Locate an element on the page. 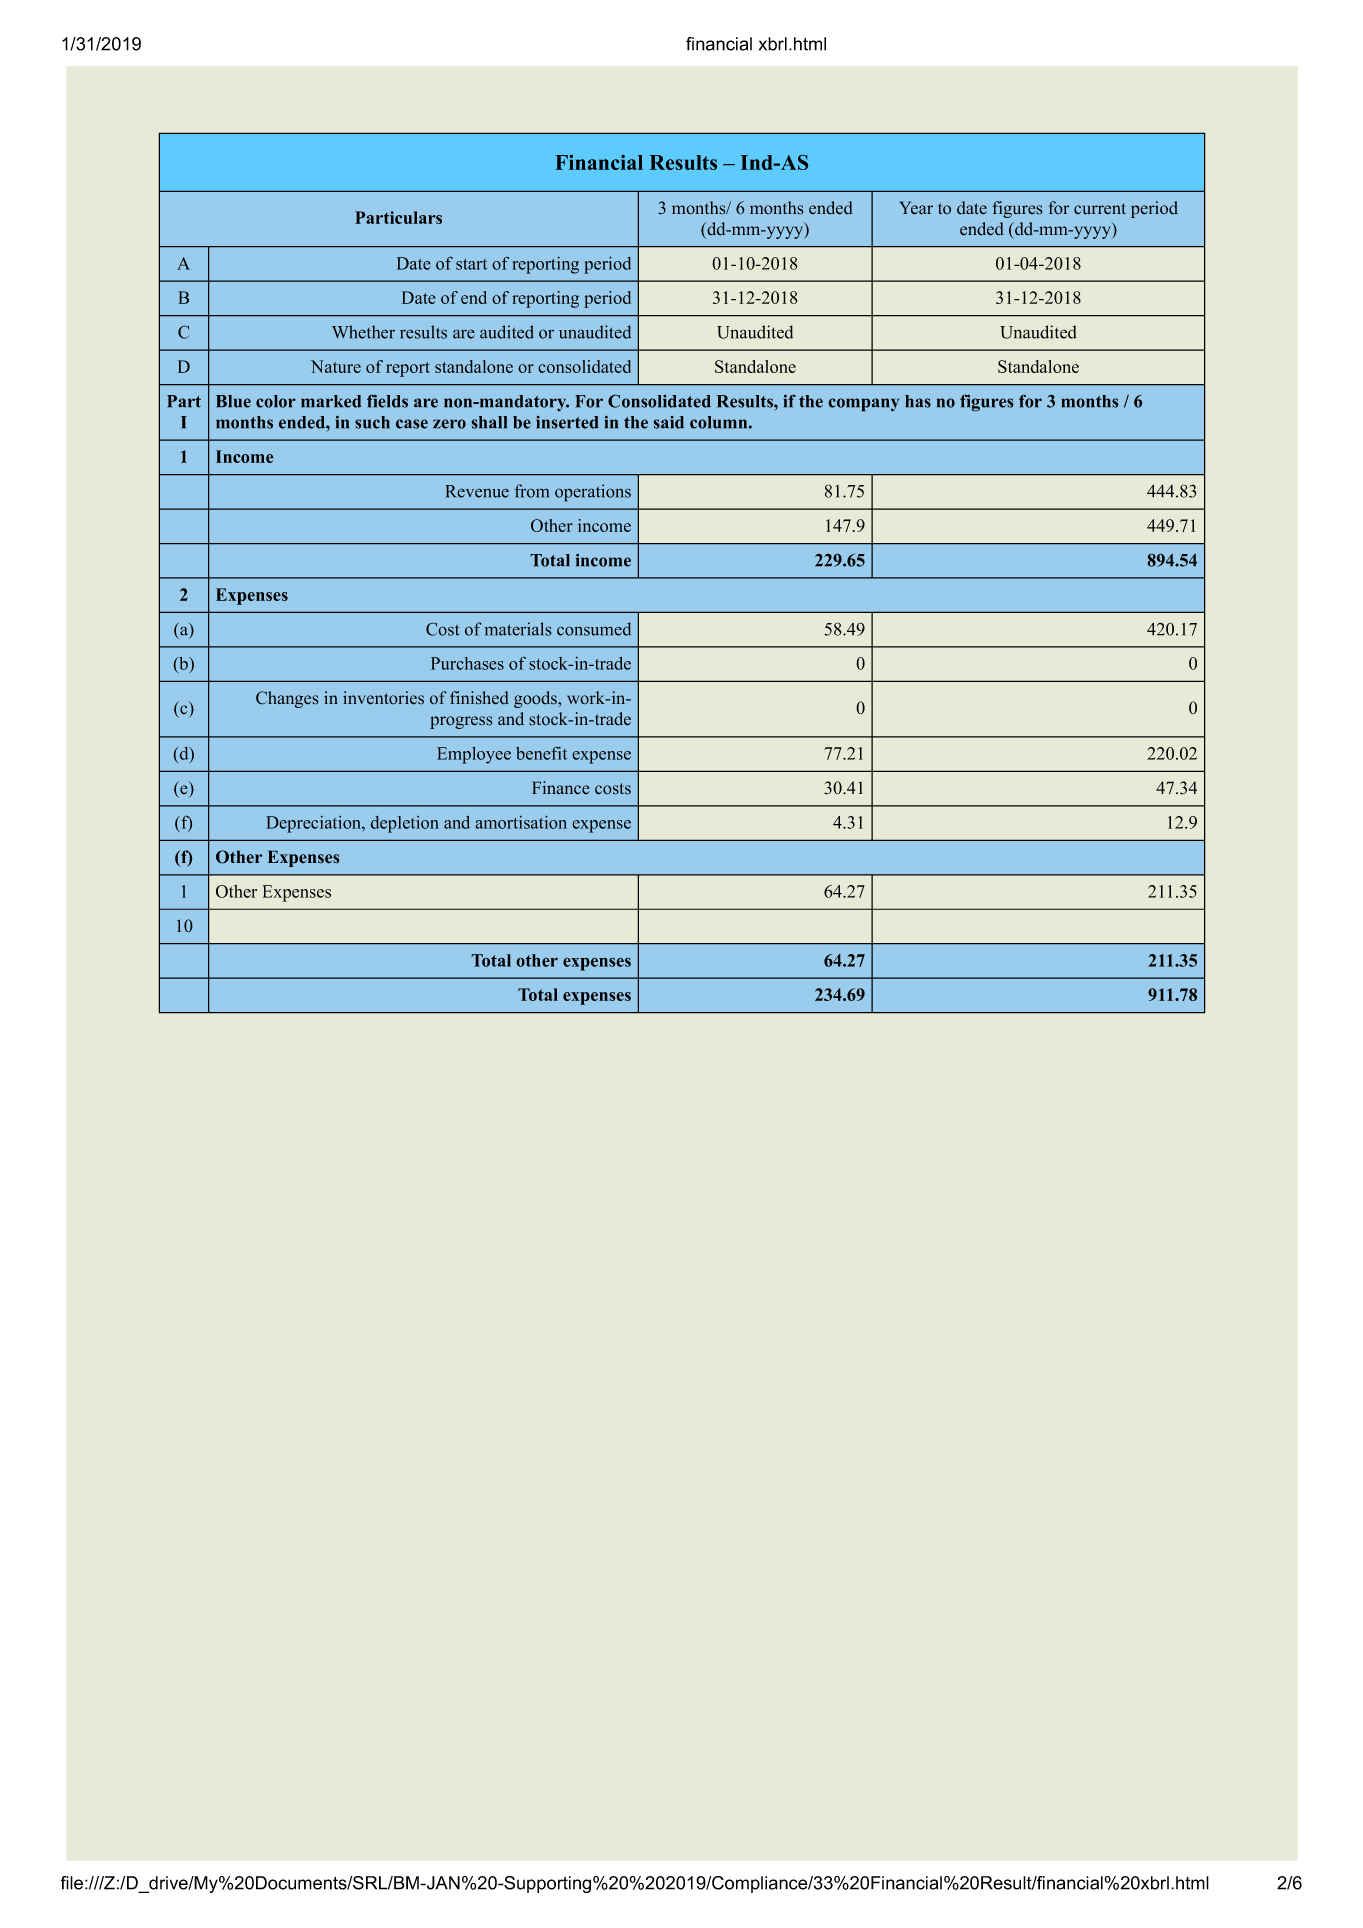  Finance is located at coordinates (561, 788).
